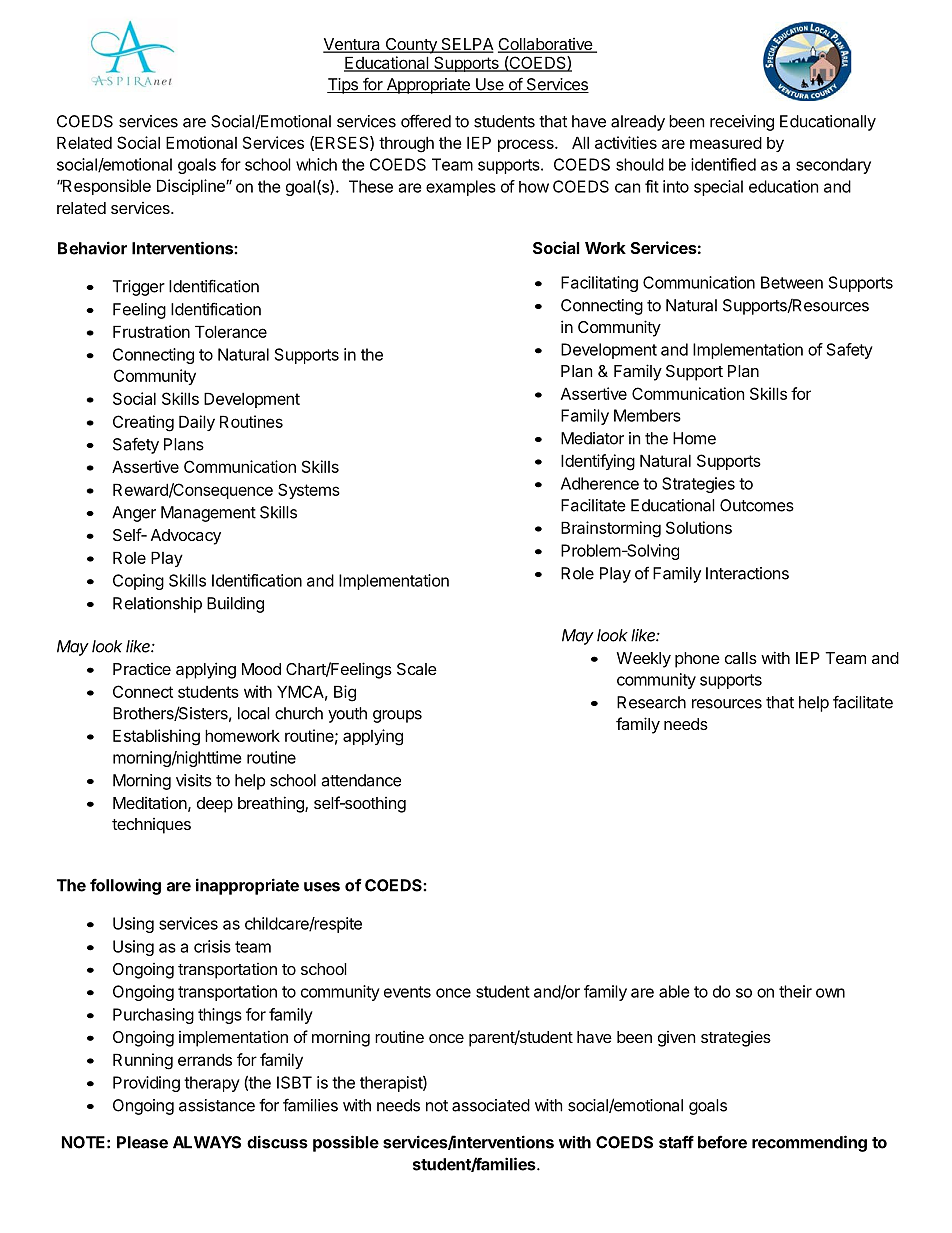 Image resolution: width=952 pixels, height=1233 pixels. I want to click on attendance, so click(361, 780).
